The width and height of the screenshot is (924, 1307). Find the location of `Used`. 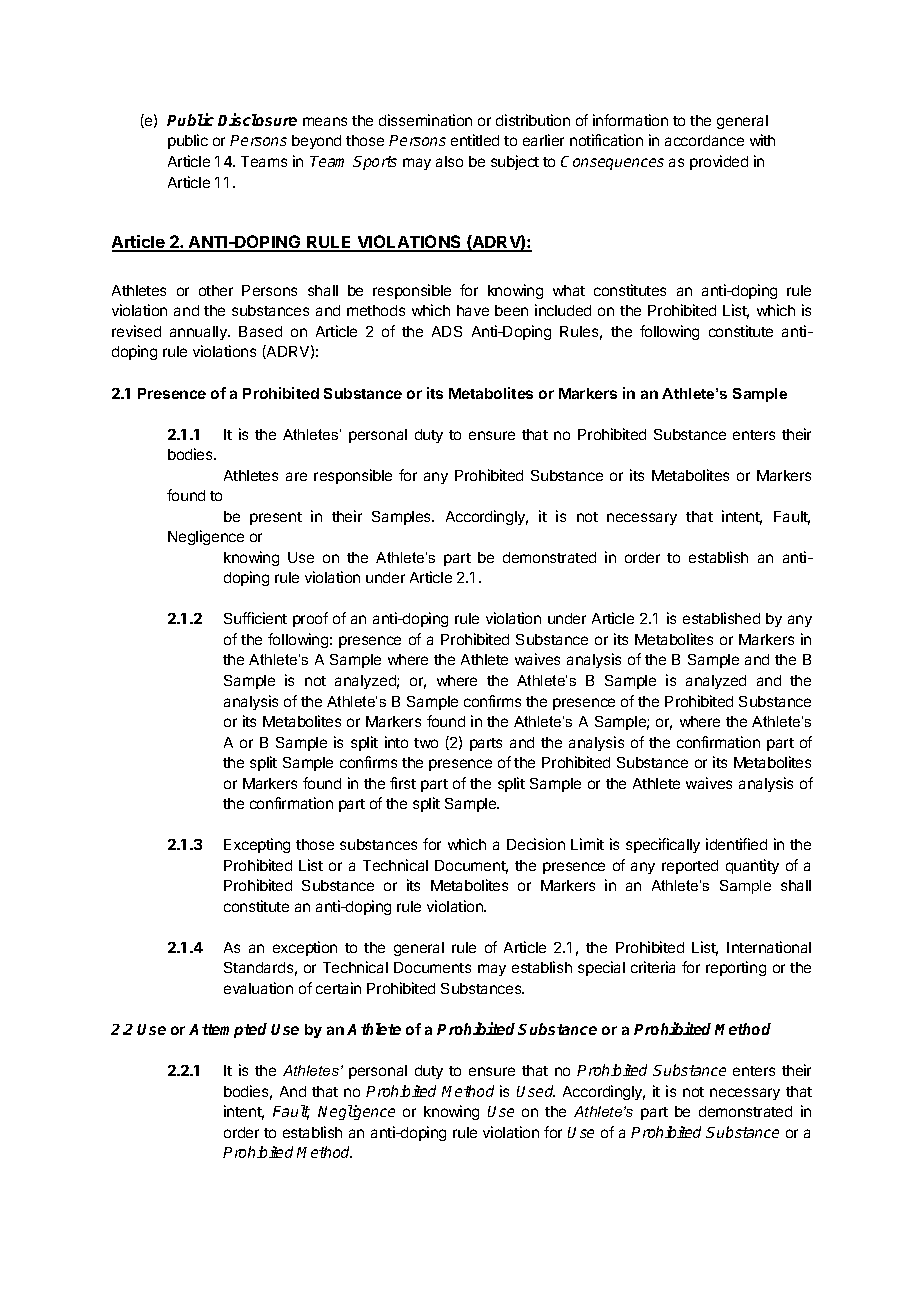

Used is located at coordinates (536, 1091).
